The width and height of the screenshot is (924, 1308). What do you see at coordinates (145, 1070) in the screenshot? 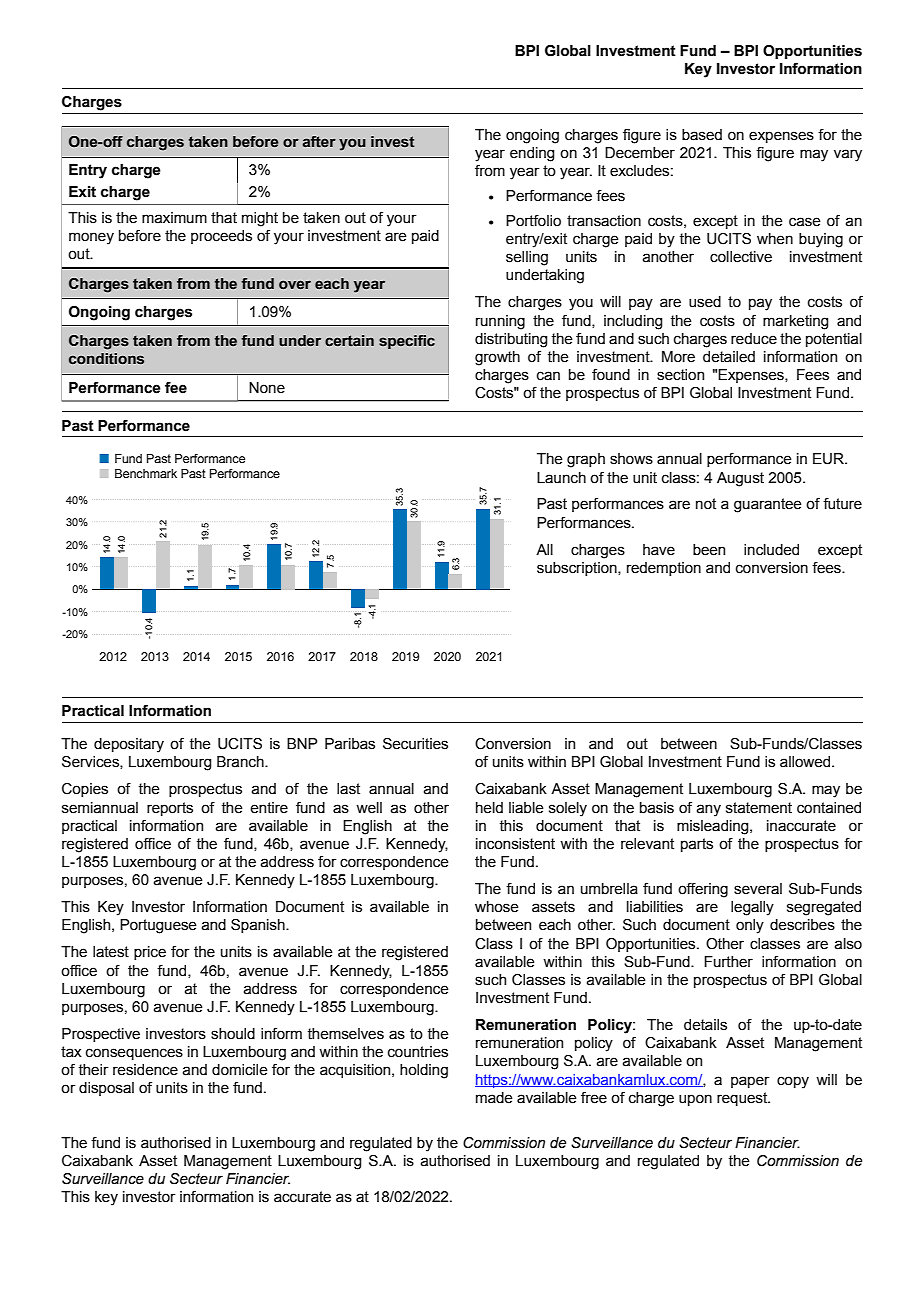
I see `residence` at bounding box center [145, 1070].
